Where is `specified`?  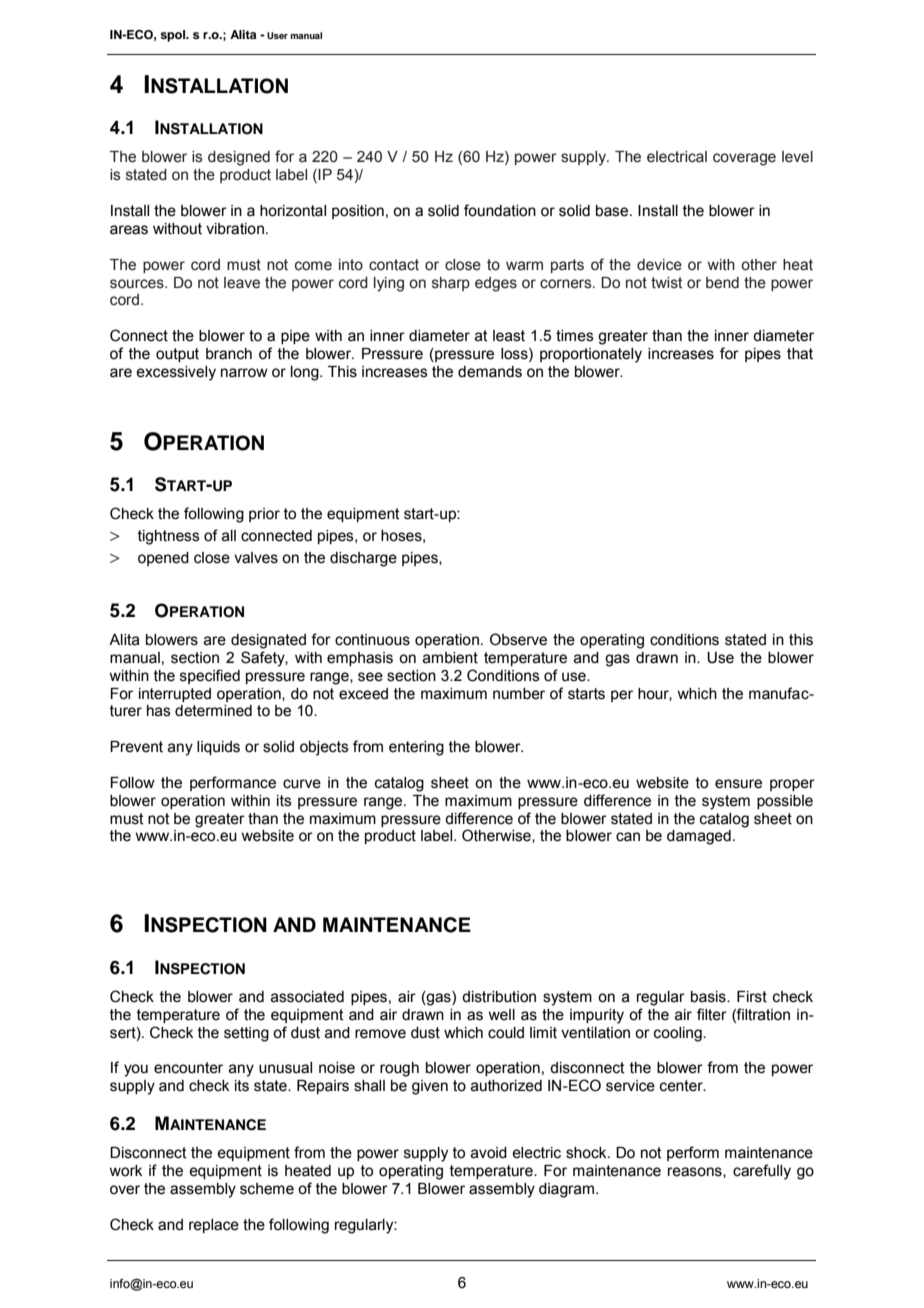
specified is located at coordinates (210, 676).
